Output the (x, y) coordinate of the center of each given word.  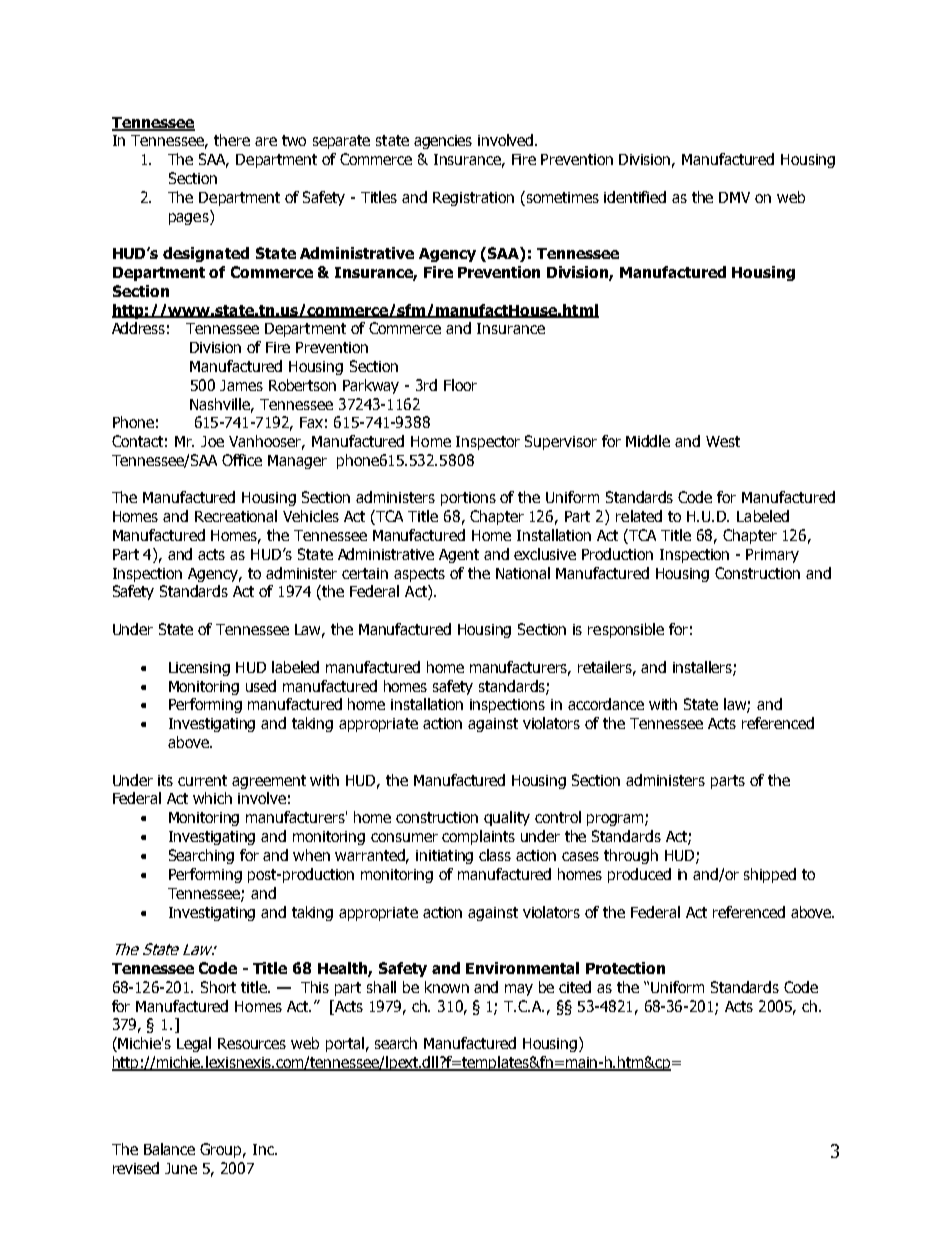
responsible (626, 630)
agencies (443, 142)
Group (222, 1150)
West (723, 441)
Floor (460, 385)
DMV (734, 197)
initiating (444, 857)
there (232, 140)
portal (345, 1044)
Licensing (199, 669)
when (311, 855)
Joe (212, 441)
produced (639, 875)
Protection (625, 968)
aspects (419, 575)
